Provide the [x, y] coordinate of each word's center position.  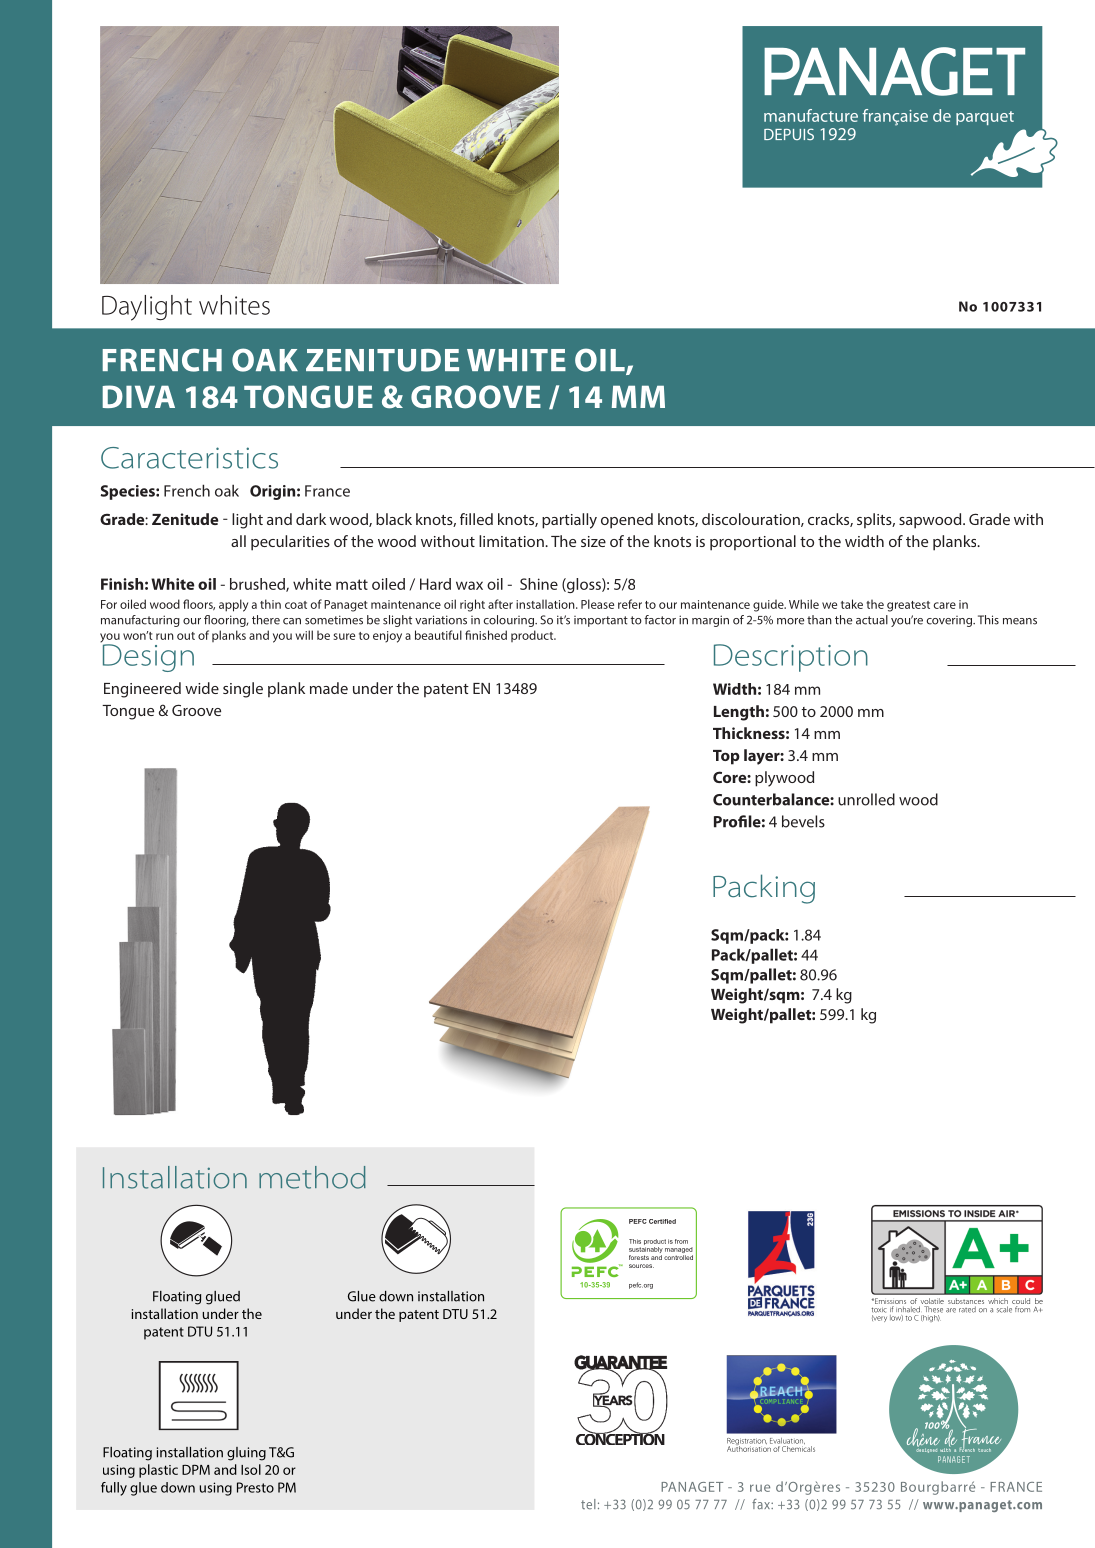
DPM [196, 1469]
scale [1004, 1309]
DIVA [139, 396]
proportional [753, 543]
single [243, 690]
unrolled [866, 799]
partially [569, 521]
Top [726, 757]
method [312, 1177]
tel [588, 1504]
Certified [662, 1221]
